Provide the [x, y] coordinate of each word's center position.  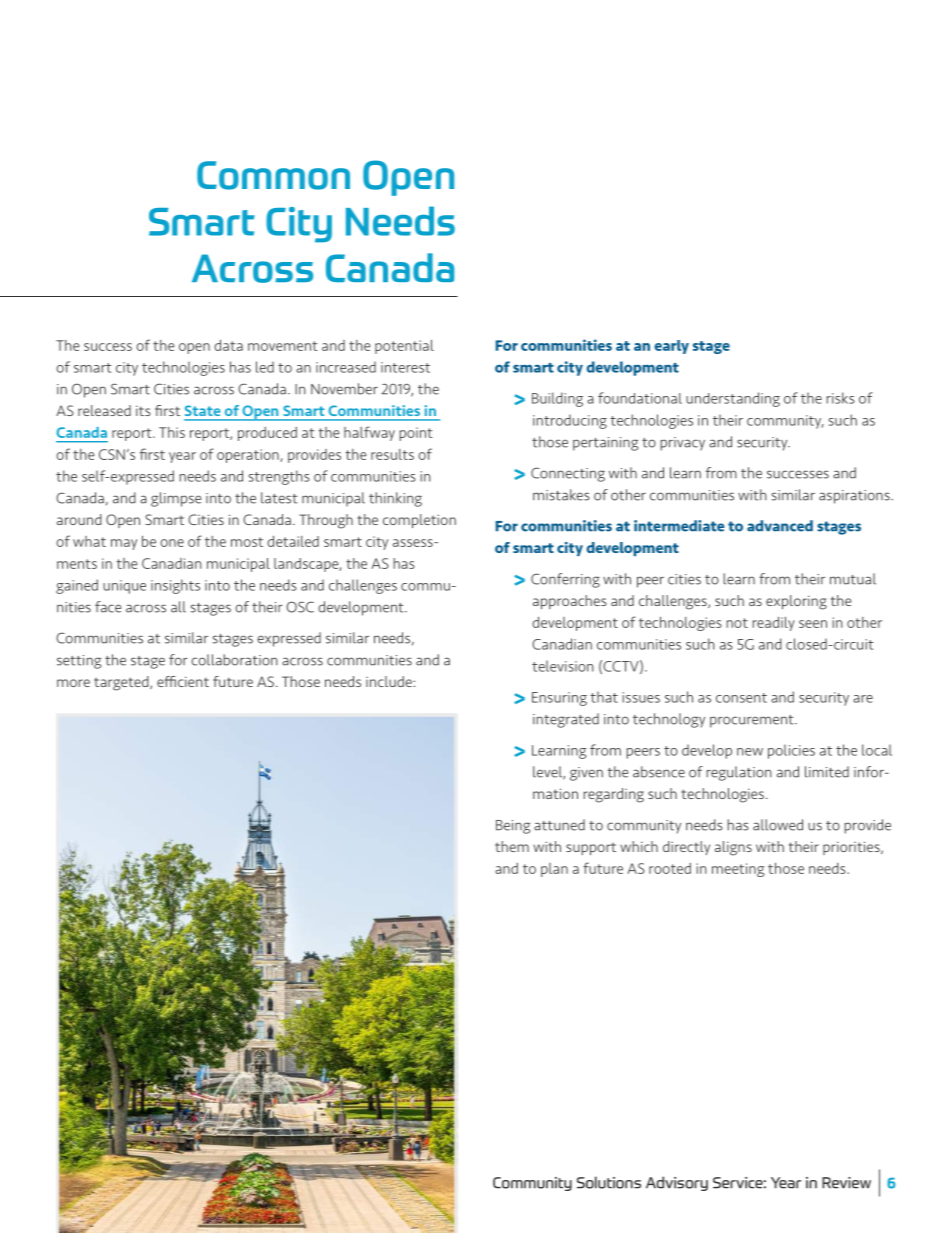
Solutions [609, 1182]
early [671, 347]
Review [846, 1183]
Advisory [677, 1183]
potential [404, 347]
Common [273, 175]
